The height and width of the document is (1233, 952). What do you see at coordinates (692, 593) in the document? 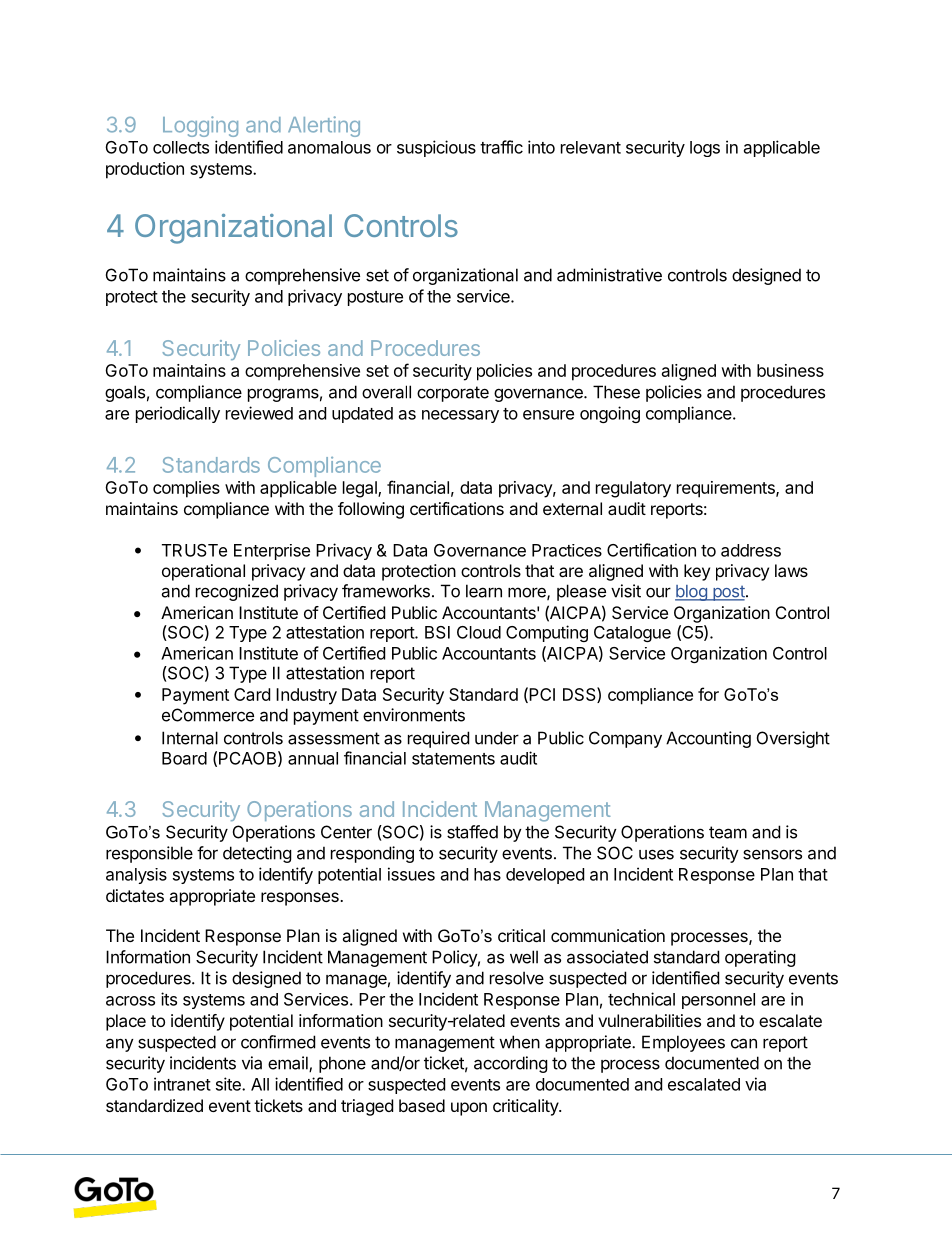
I see `blog` at bounding box center [692, 593].
